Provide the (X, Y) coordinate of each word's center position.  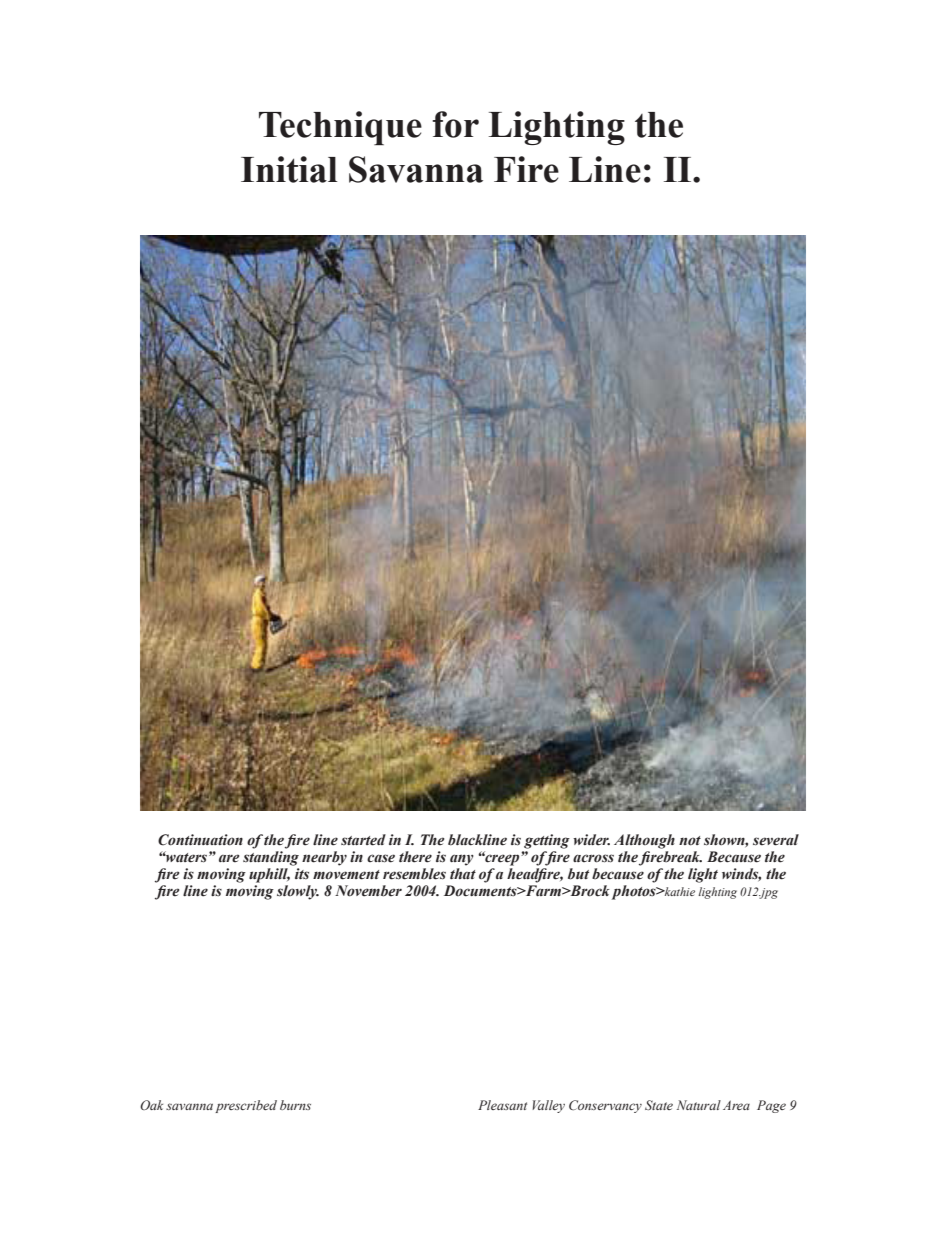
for (455, 124)
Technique (340, 128)
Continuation (200, 840)
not (690, 841)
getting (547, 841)
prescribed (246, 1106)
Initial (289, 169)
